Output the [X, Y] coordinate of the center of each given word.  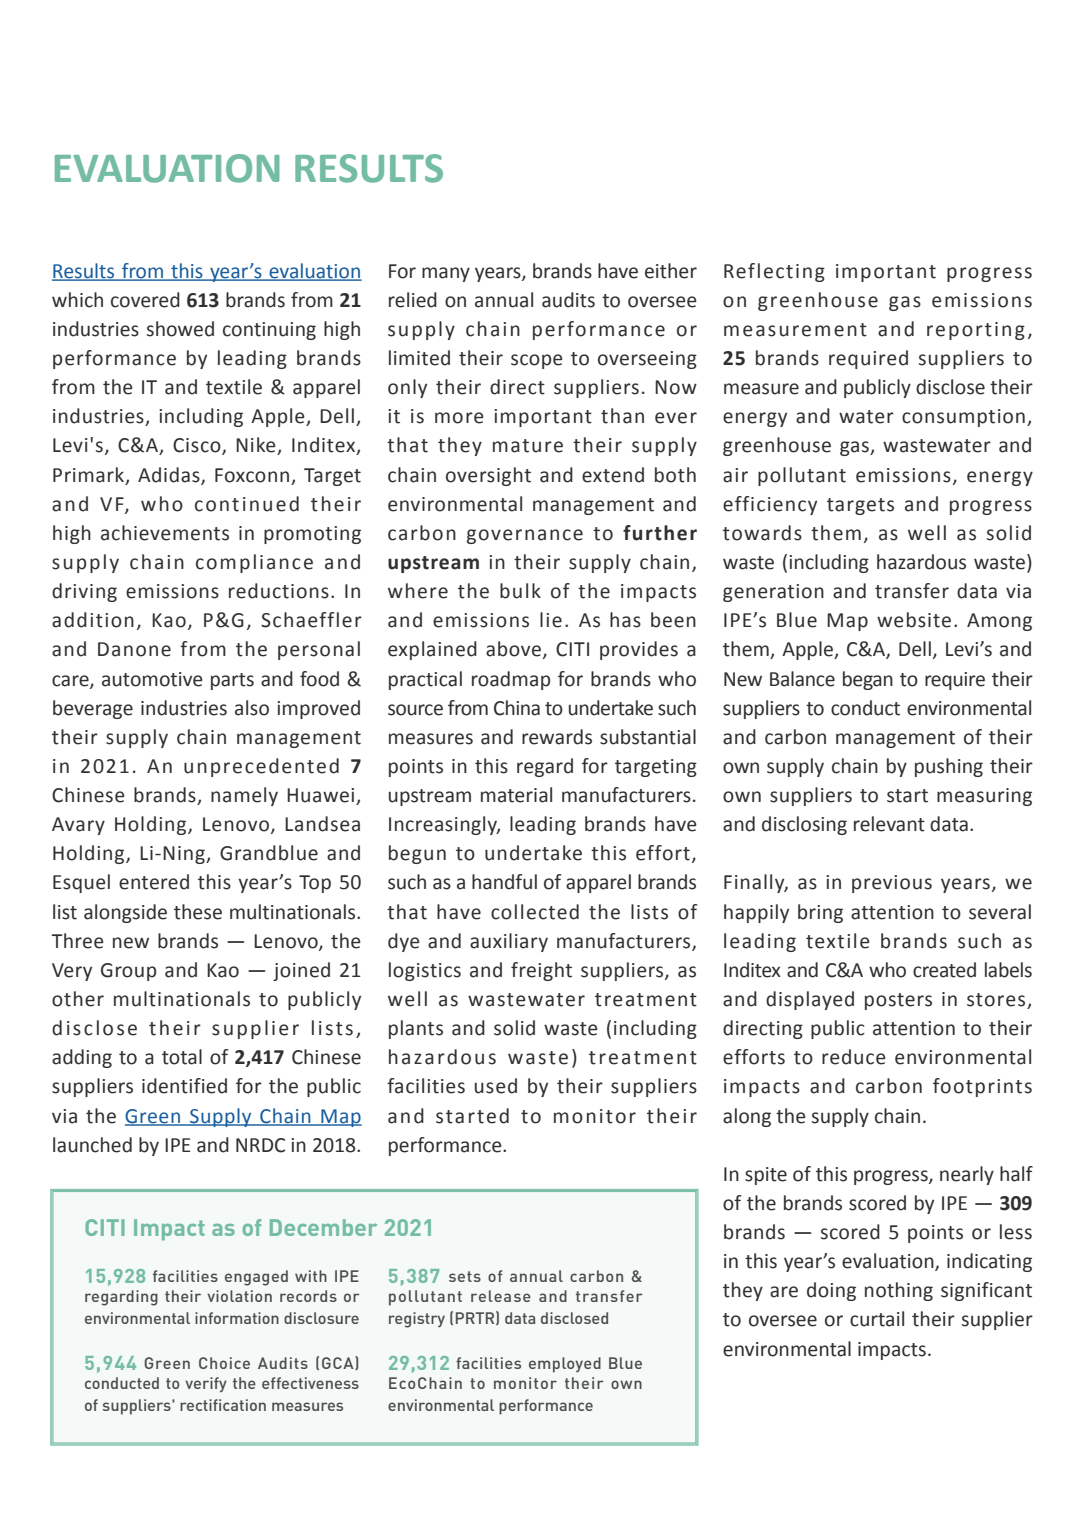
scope [537, 361]
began [868, 680]
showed [180, 329]
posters [898, 1001]
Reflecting [774, 272]
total [182, 1057]
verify [206, 1384]
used [496, 1086]
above [513, 649]
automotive [152, 679]
